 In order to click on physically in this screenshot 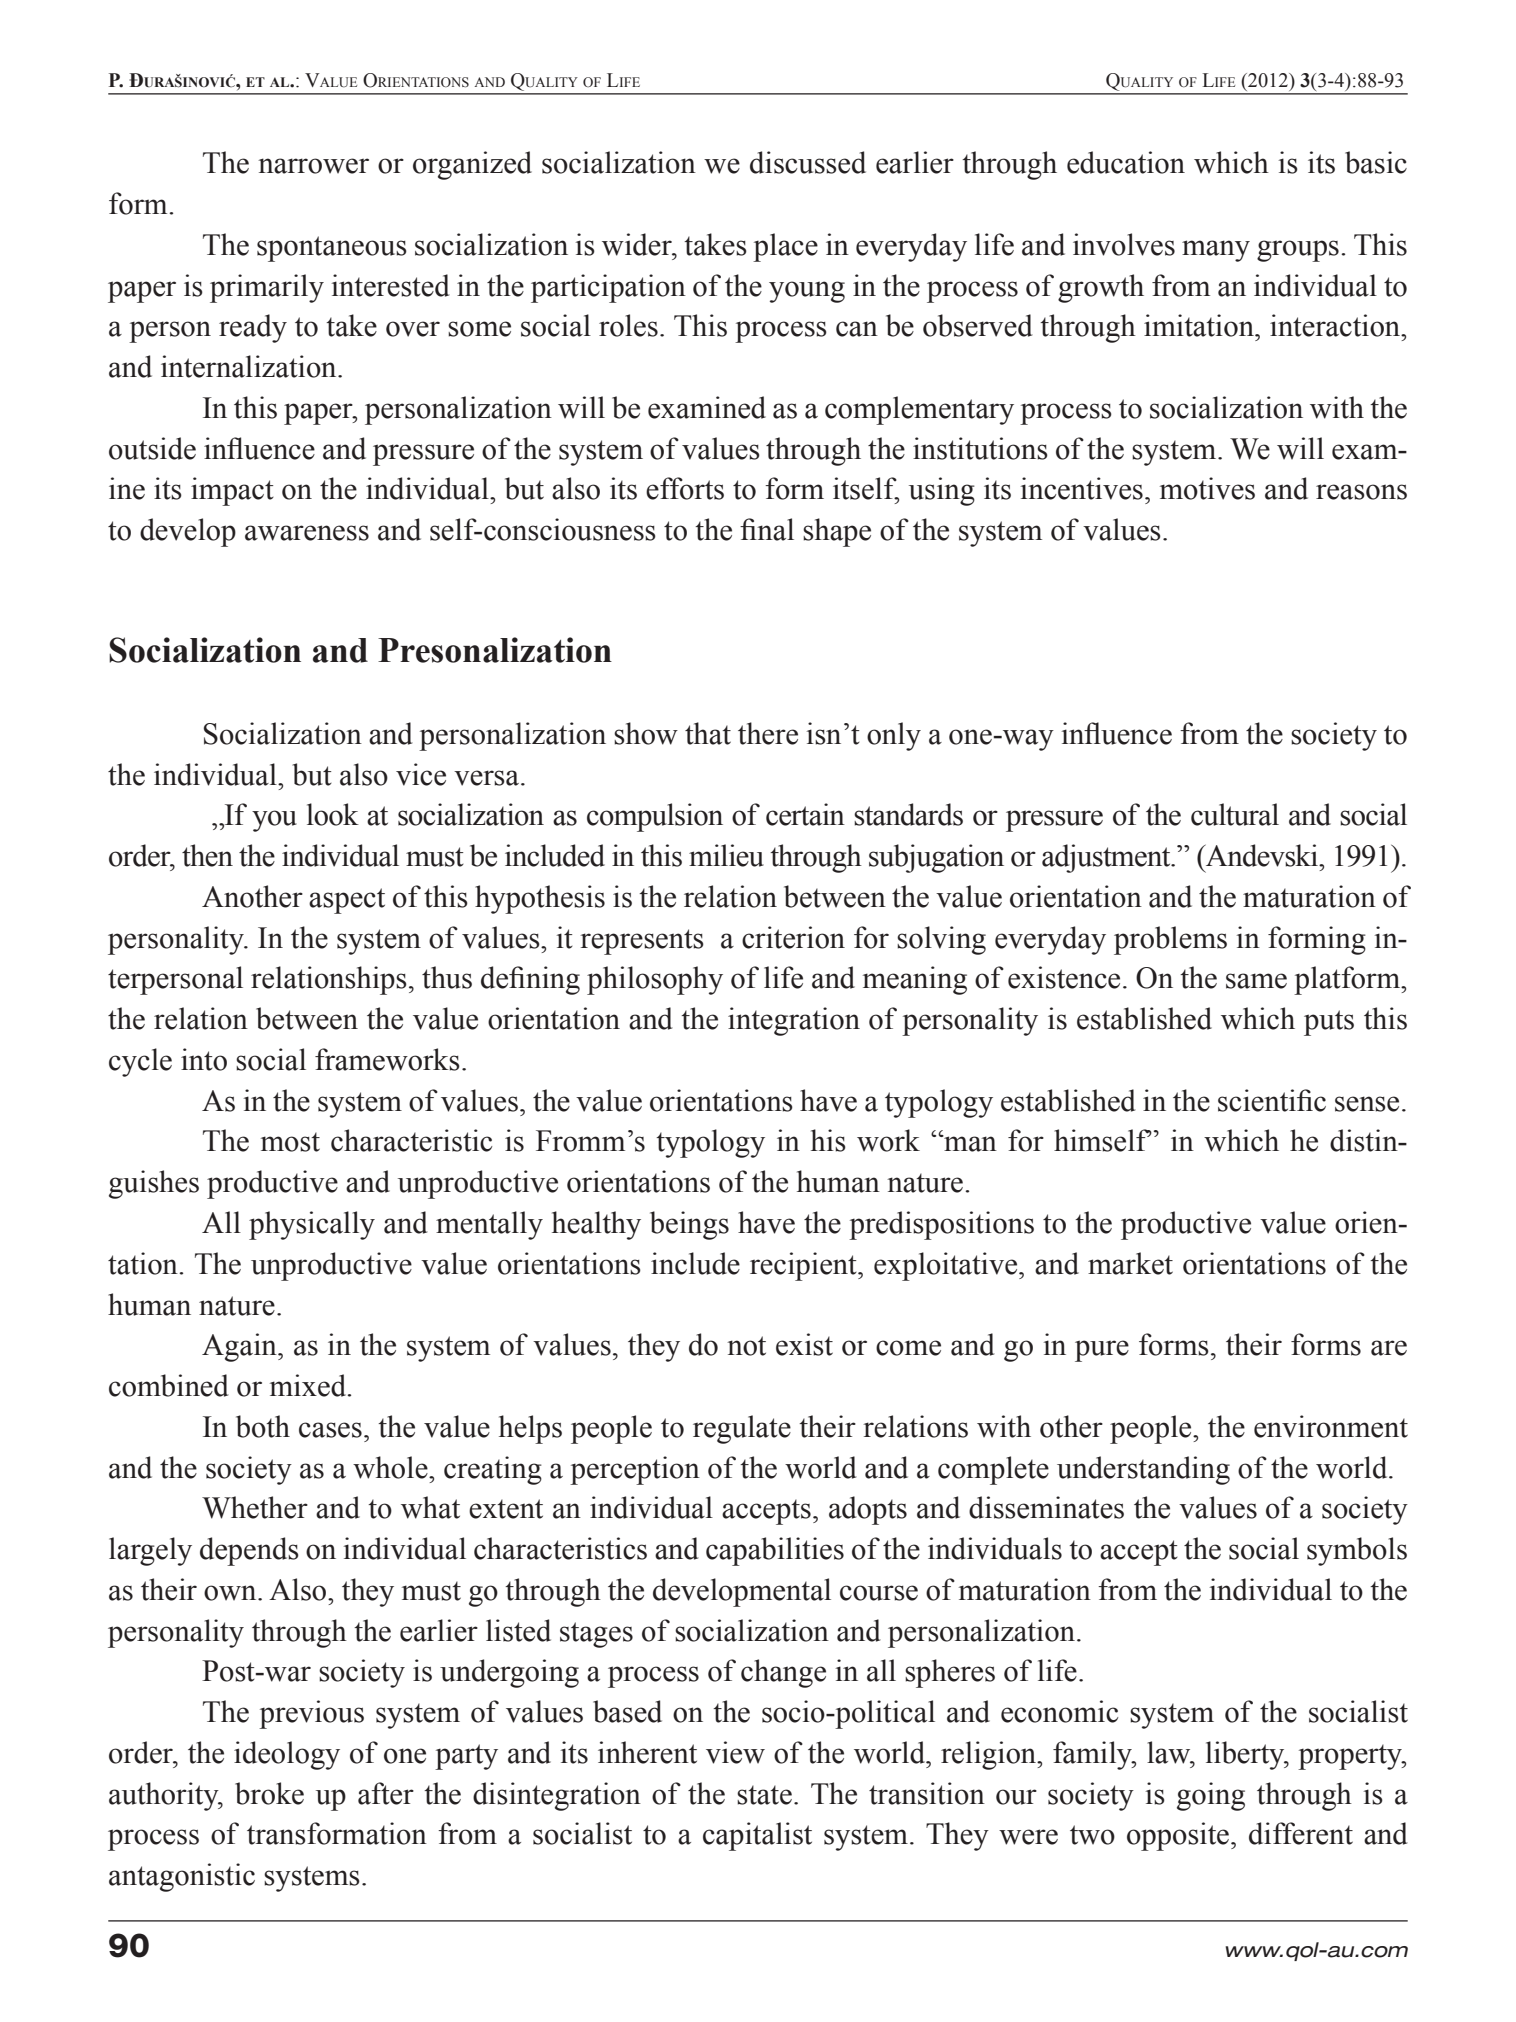, I will do `click(312, 1225)`.
